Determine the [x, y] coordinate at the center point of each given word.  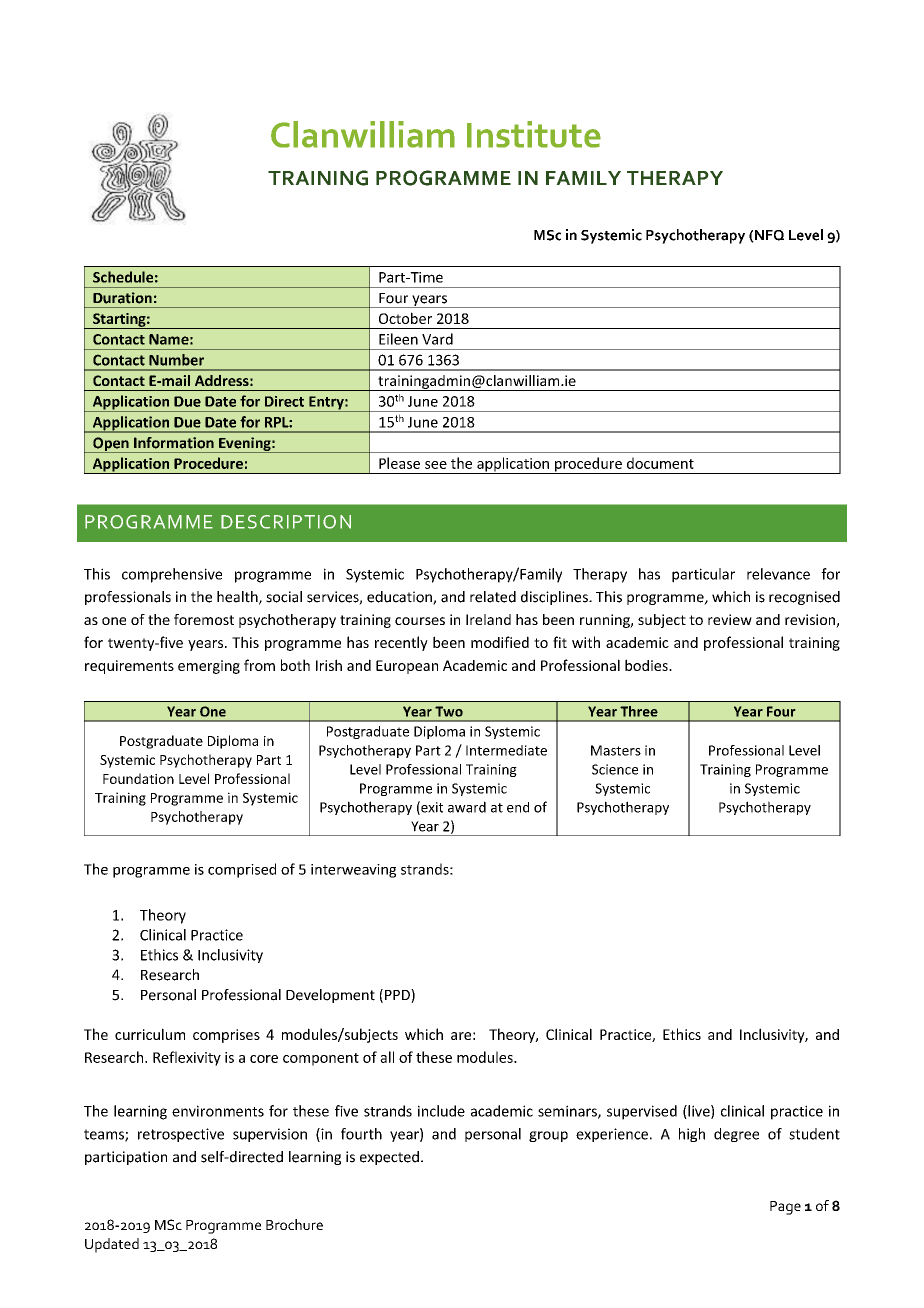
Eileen [398, 339]
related [493, 597]
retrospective [181, 1135]
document [660, 463]
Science [615, 769]
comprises [226, 1036]
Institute [534, 134]
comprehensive [172, 575]
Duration [122, 298]
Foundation [138, 778]
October [405, 318]
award [467, 807]
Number [176, 360]
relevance [778, 574]
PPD [398, 996]
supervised [642, 1112]
